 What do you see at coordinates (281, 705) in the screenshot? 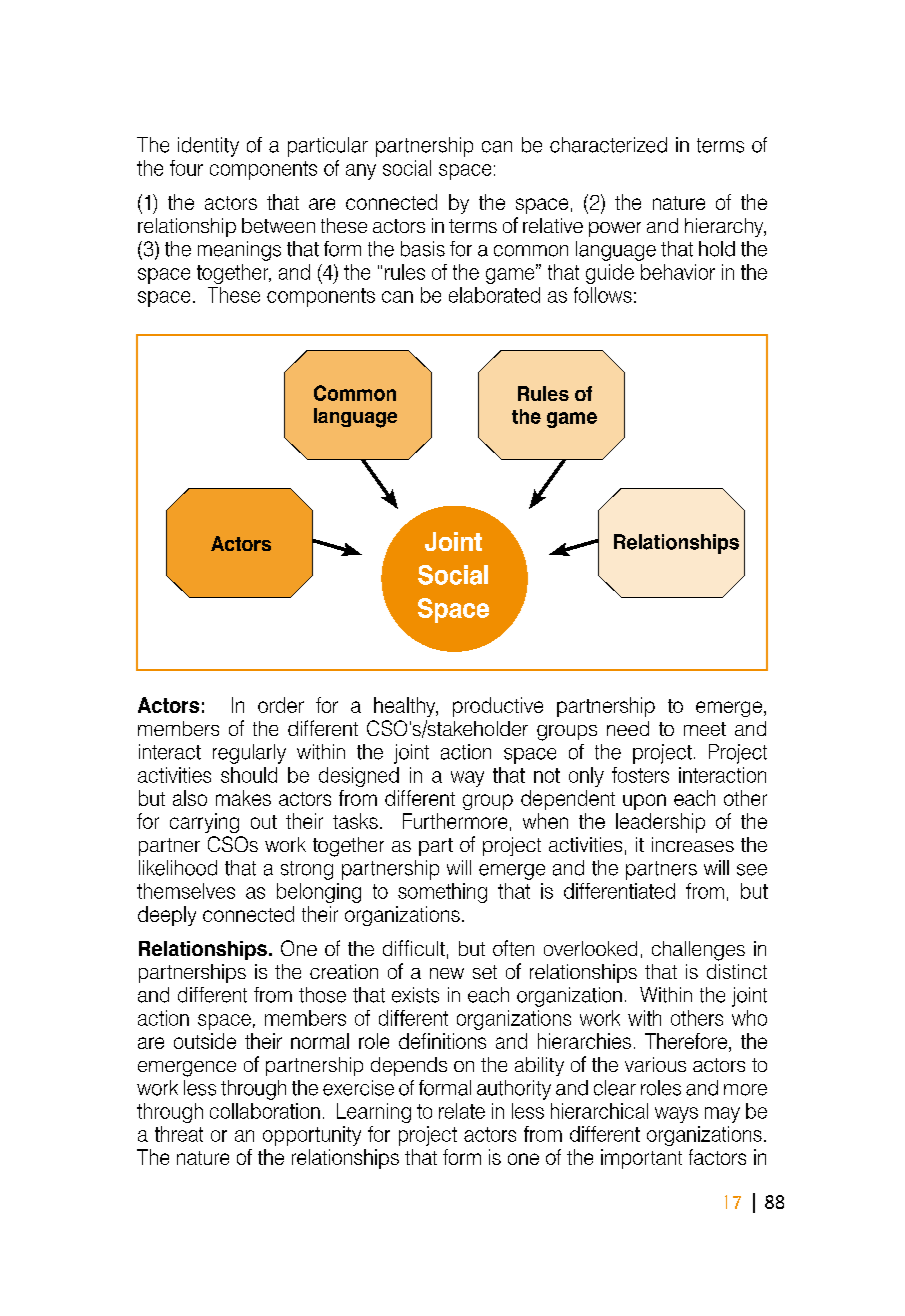
I see `order` at bounding box center [281, 705].
